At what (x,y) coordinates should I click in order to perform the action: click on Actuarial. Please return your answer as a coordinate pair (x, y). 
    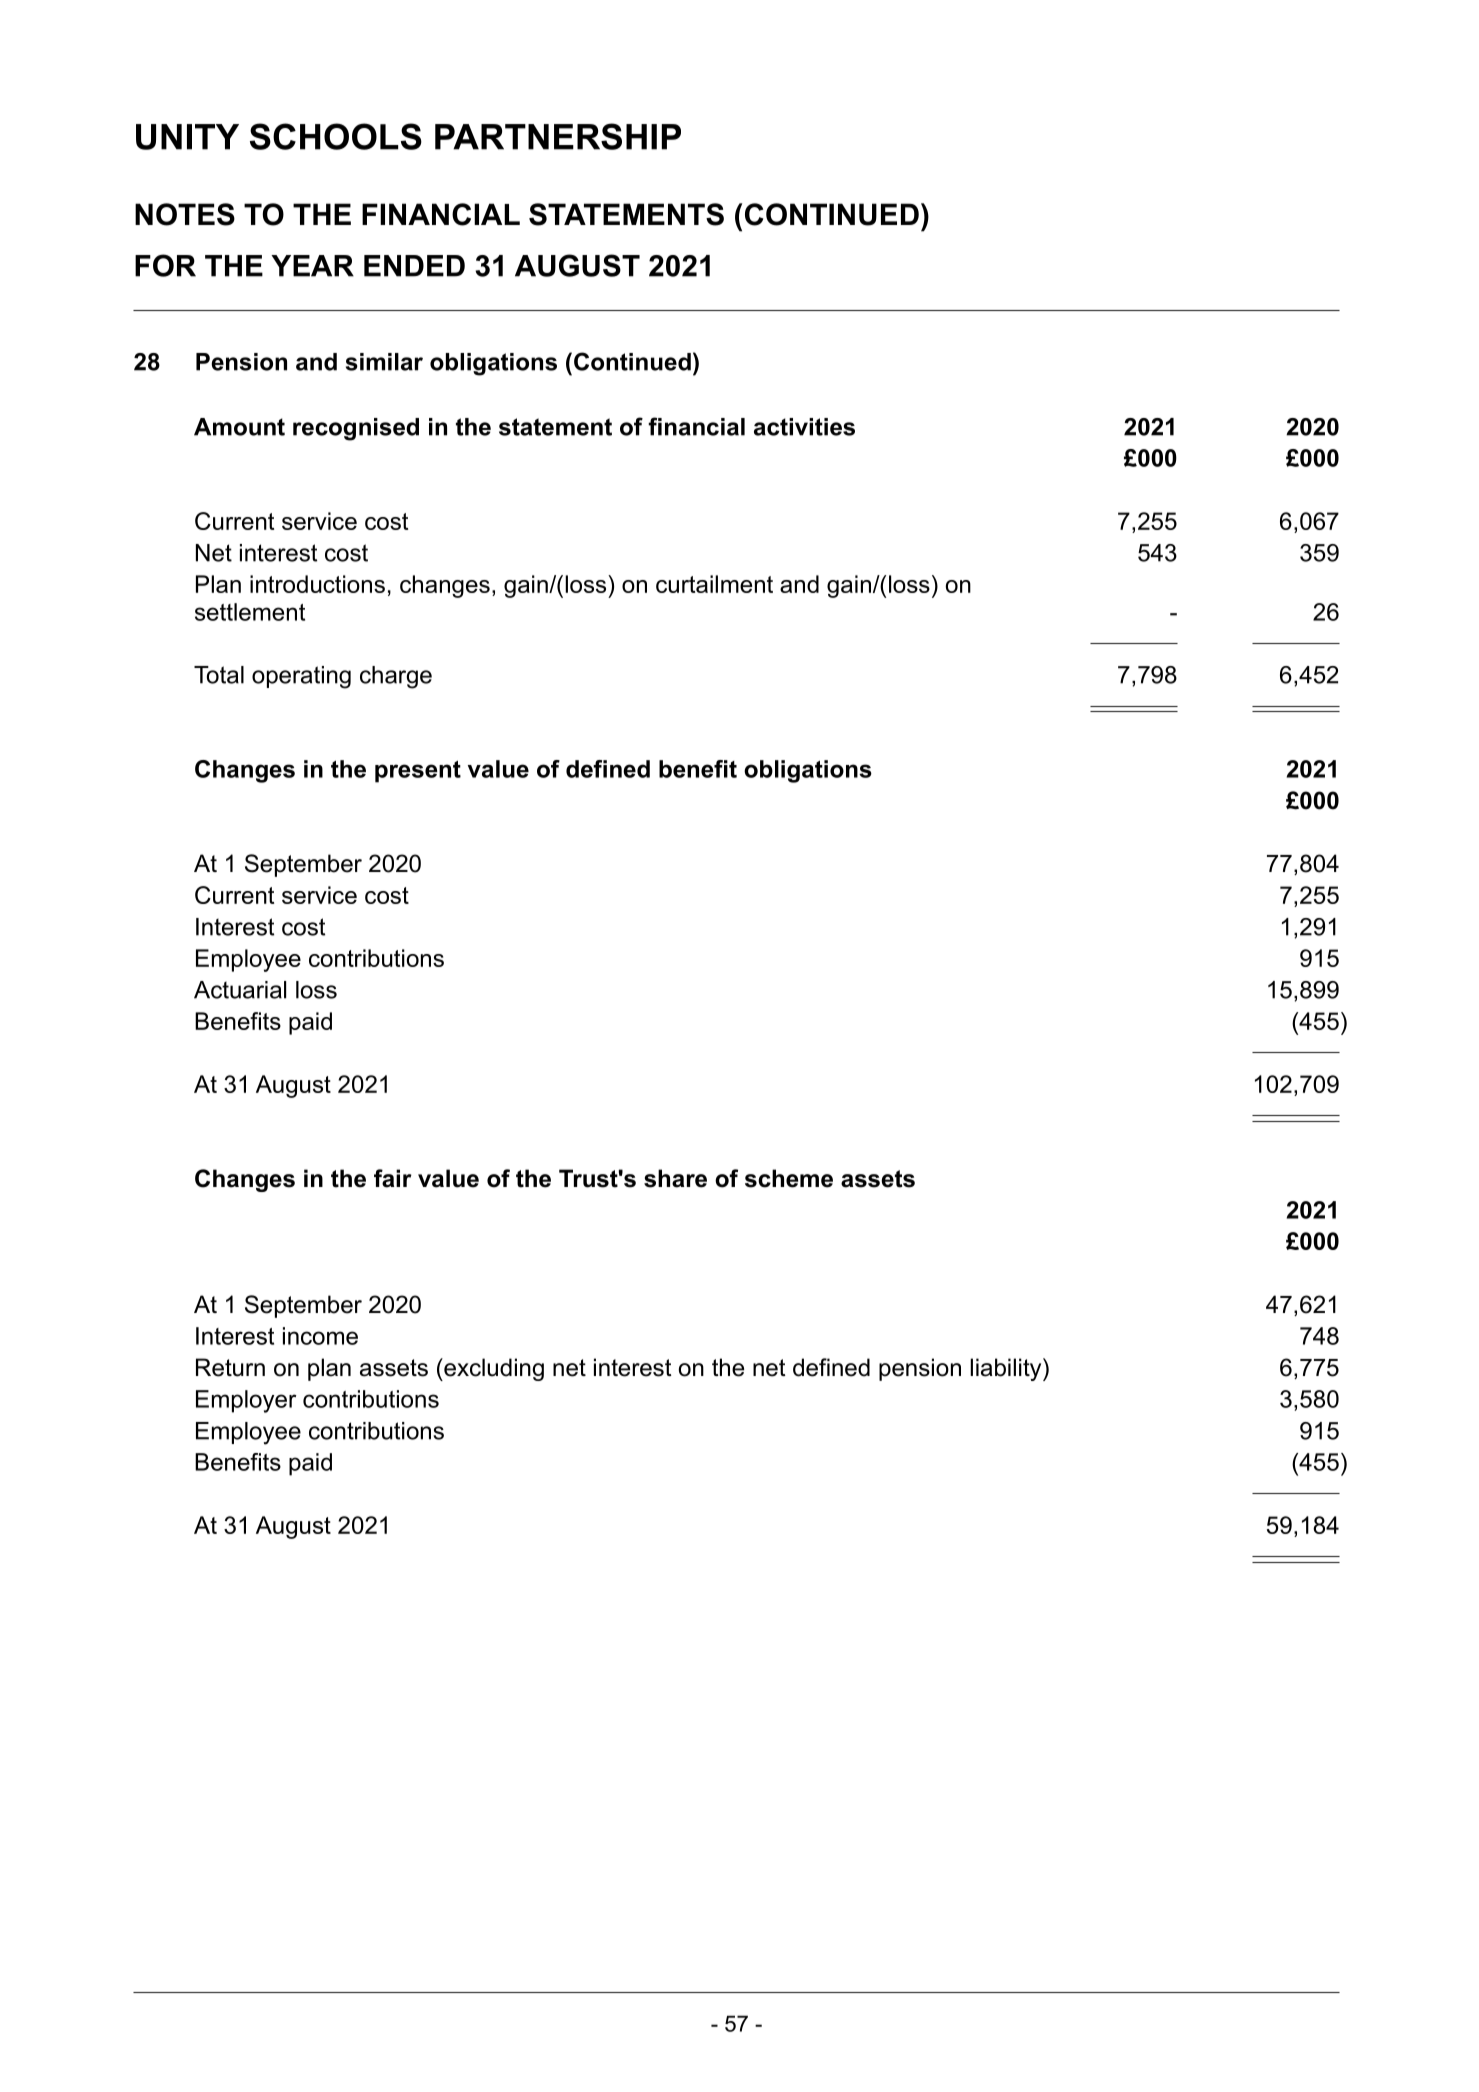
    Looking at the image, I should click on (240, 990).
